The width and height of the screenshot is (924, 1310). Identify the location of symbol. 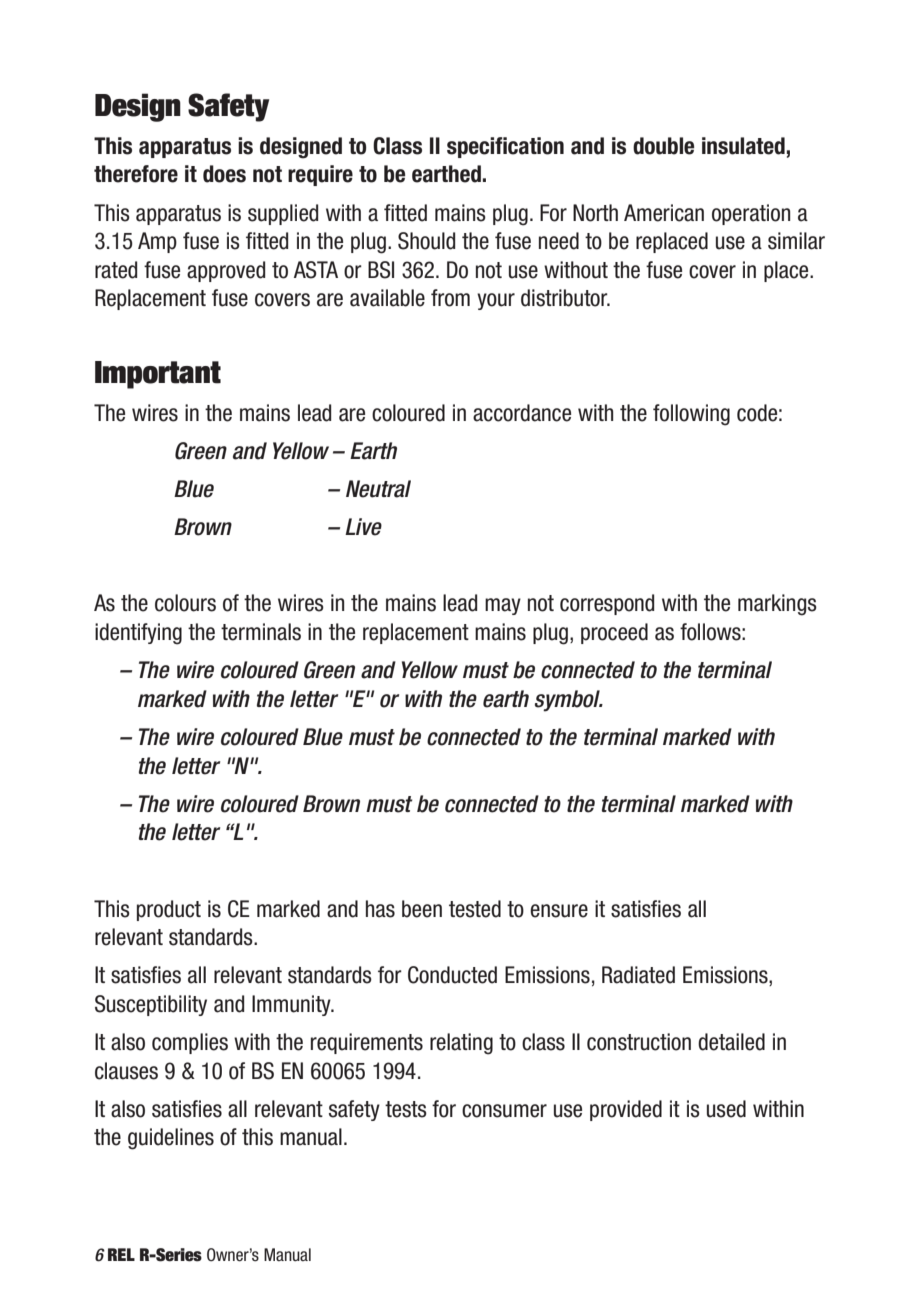
(568, 701).
